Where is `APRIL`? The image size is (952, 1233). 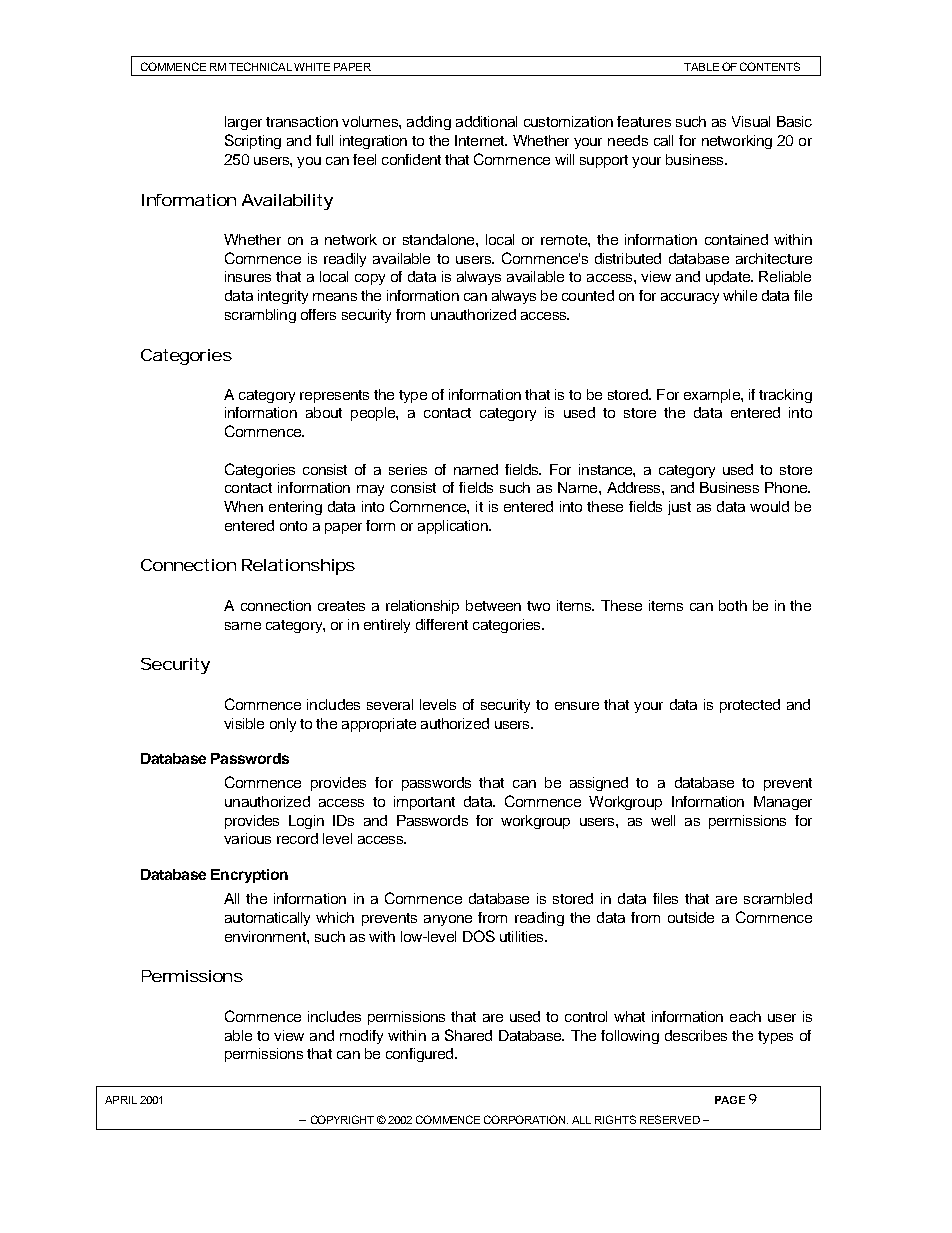 APRIL is located at coordinates (121, 1100).
